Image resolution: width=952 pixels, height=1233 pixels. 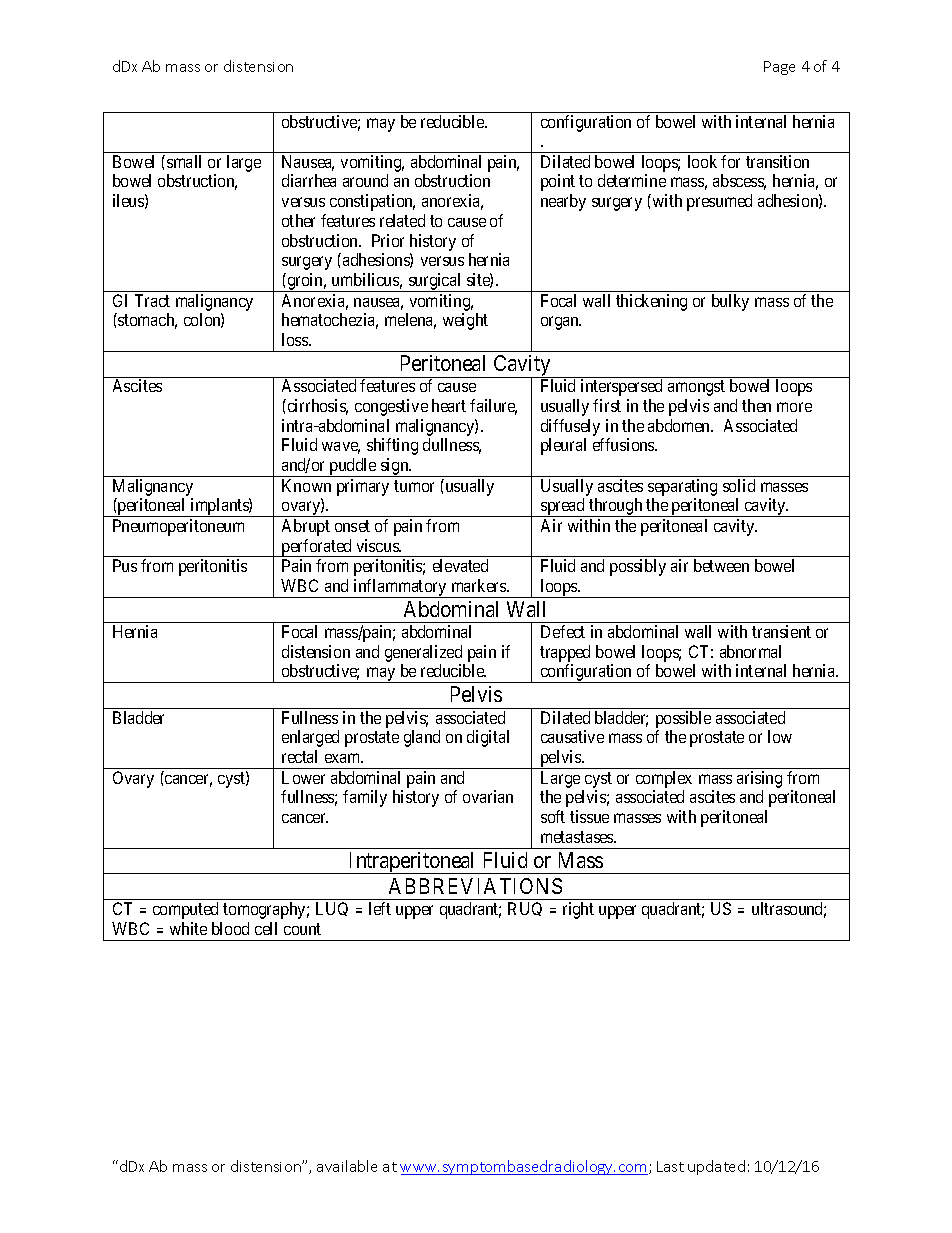 I want to click on amongst, so click(x=696, y=388).
